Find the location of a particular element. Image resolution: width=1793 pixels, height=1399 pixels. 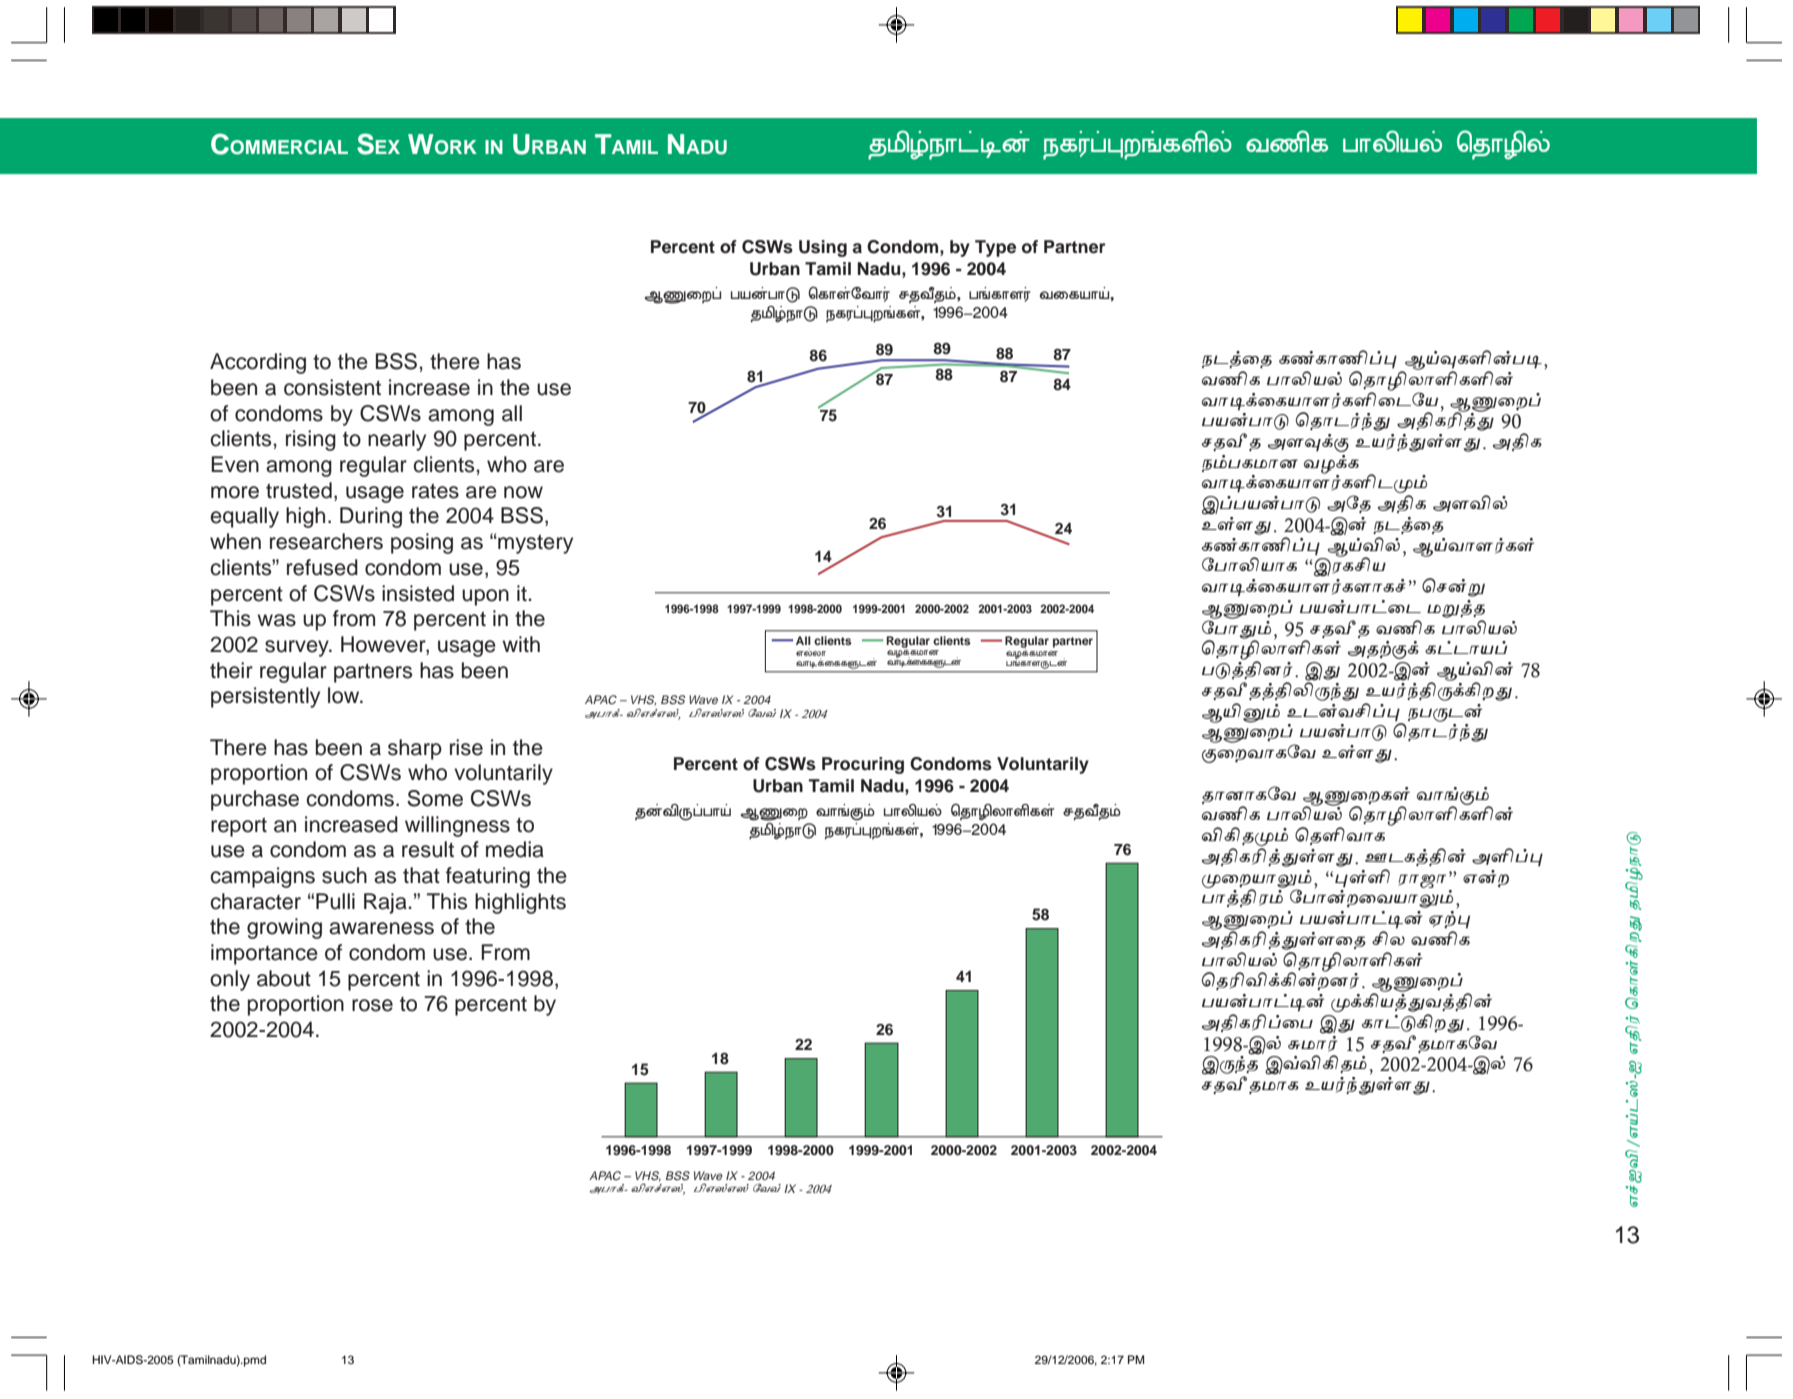

Using is located at coordinates (823, 248).
